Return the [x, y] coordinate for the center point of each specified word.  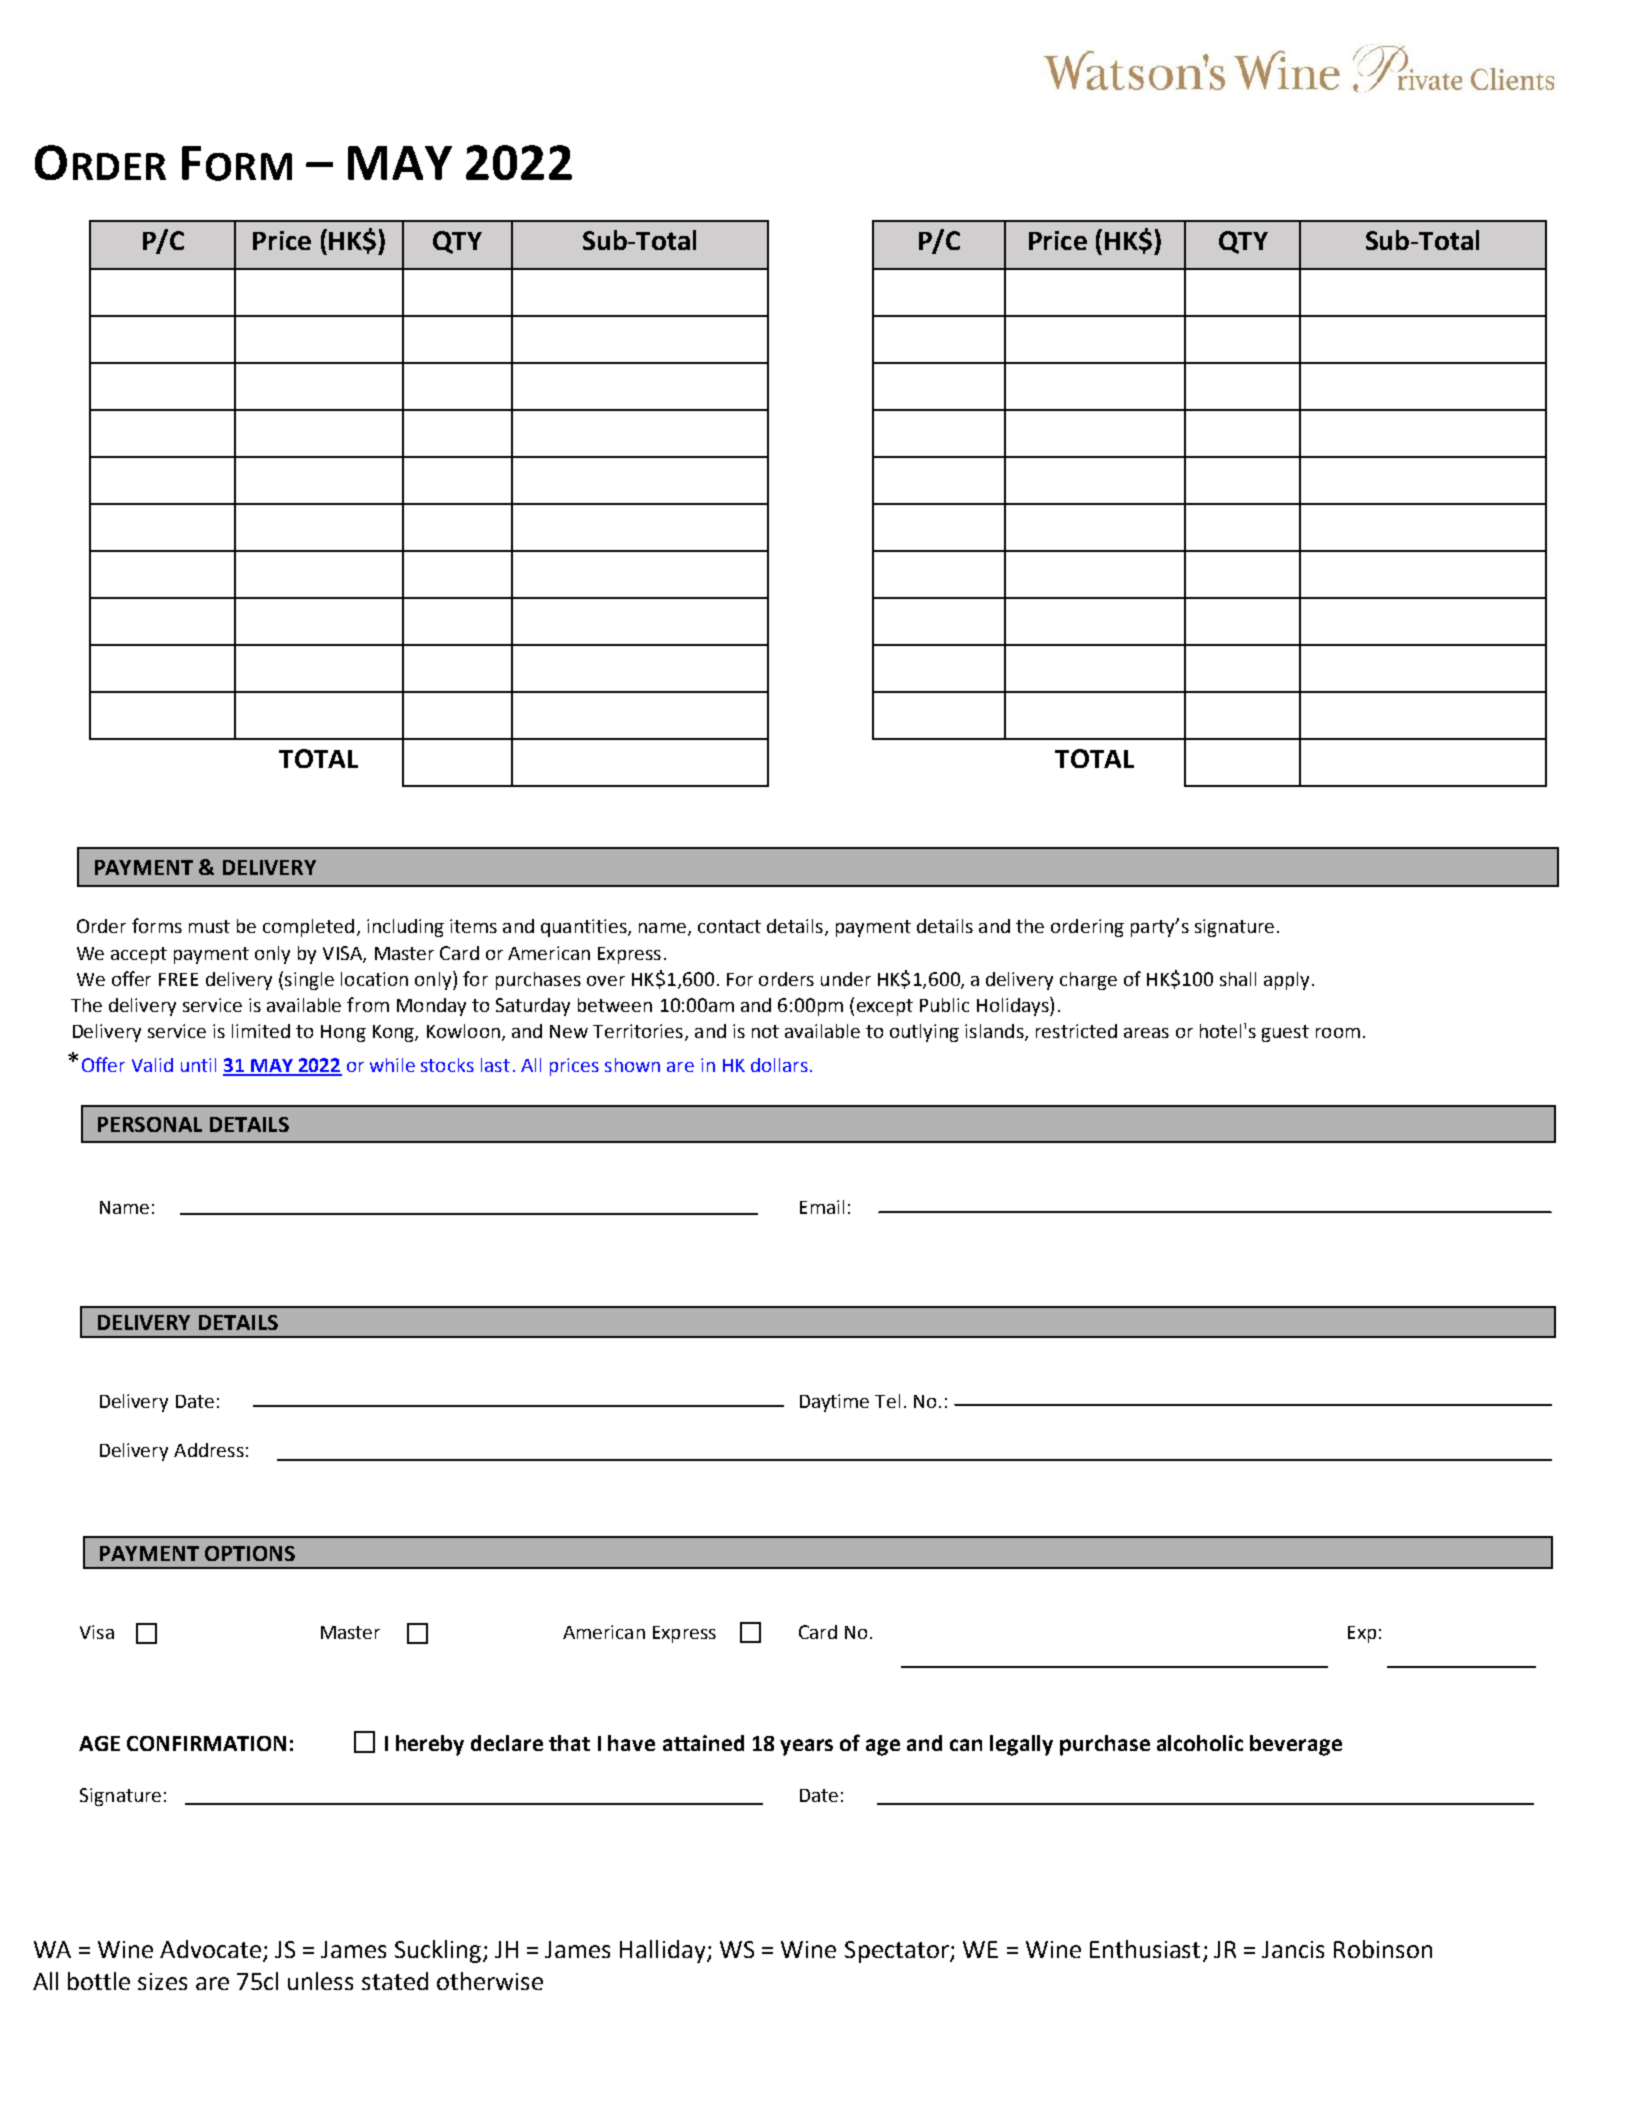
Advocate [210, 1949]
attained [703, 1743]
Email [822, 1207]
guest [1285, 1033]
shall [1238, 979]
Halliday [664, 1951]
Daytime [834, 1403]
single [309, 981]
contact [729, 926]
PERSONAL [150, 1124]
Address [209, 1450]
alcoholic [1200, 1743]
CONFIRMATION [206, 1743]
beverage [1296, 1745]
